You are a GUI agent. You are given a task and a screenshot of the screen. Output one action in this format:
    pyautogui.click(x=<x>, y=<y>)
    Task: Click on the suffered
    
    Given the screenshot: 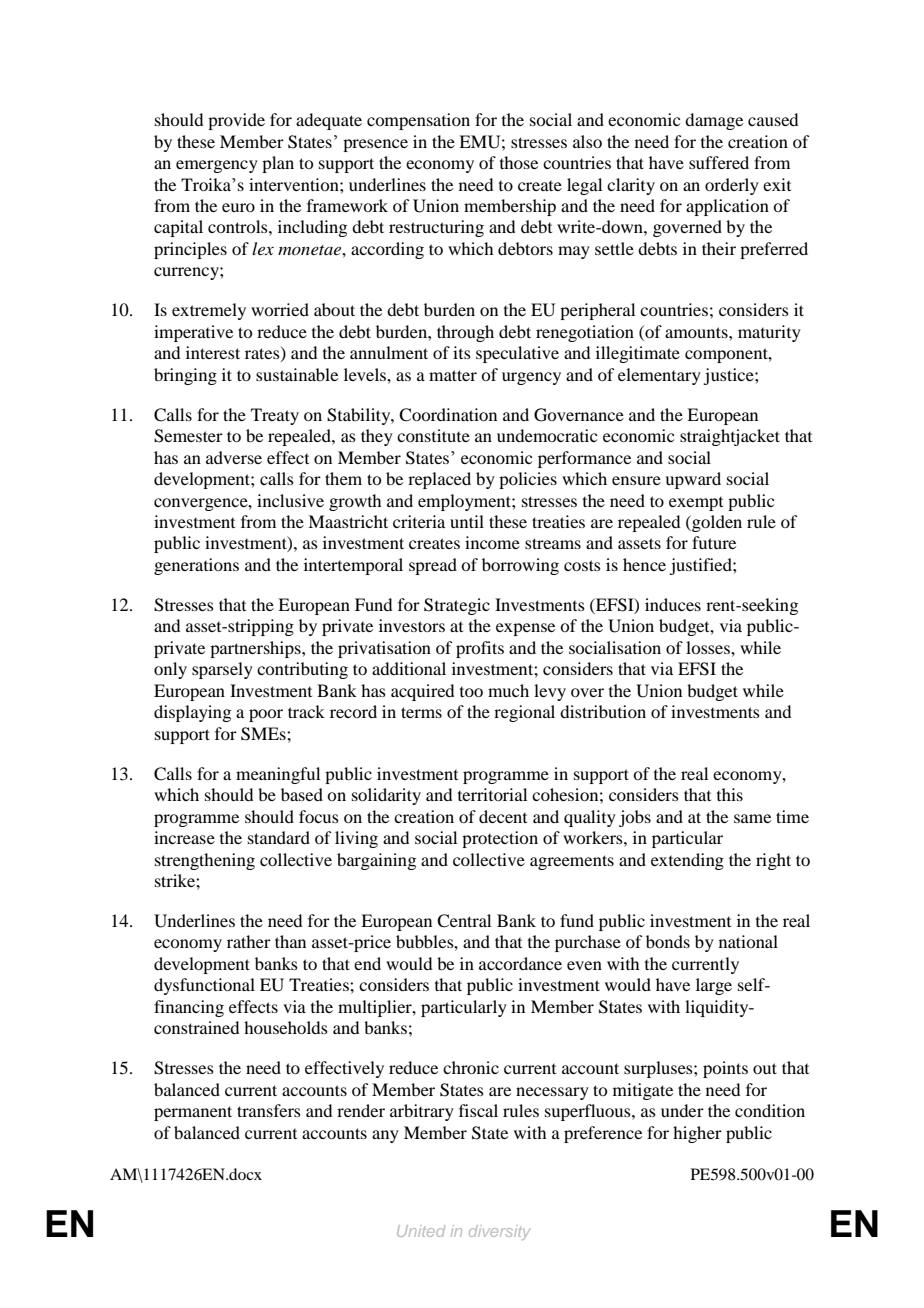 What is the action you would take?
    pyautogui.click(x=719, y=162)
